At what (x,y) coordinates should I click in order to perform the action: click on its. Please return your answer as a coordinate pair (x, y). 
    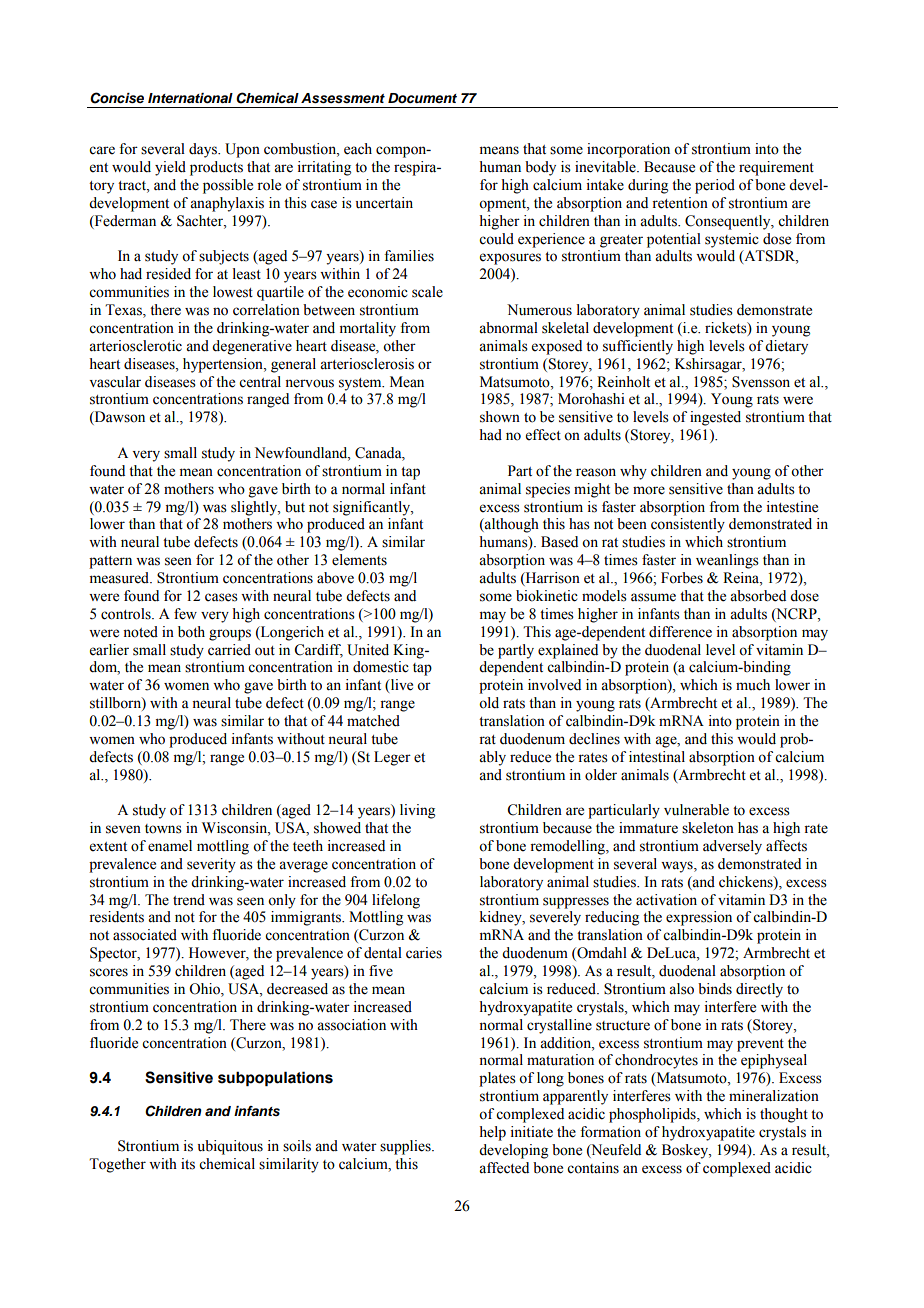
    Looking at the image, I should click on (188, 1164).
